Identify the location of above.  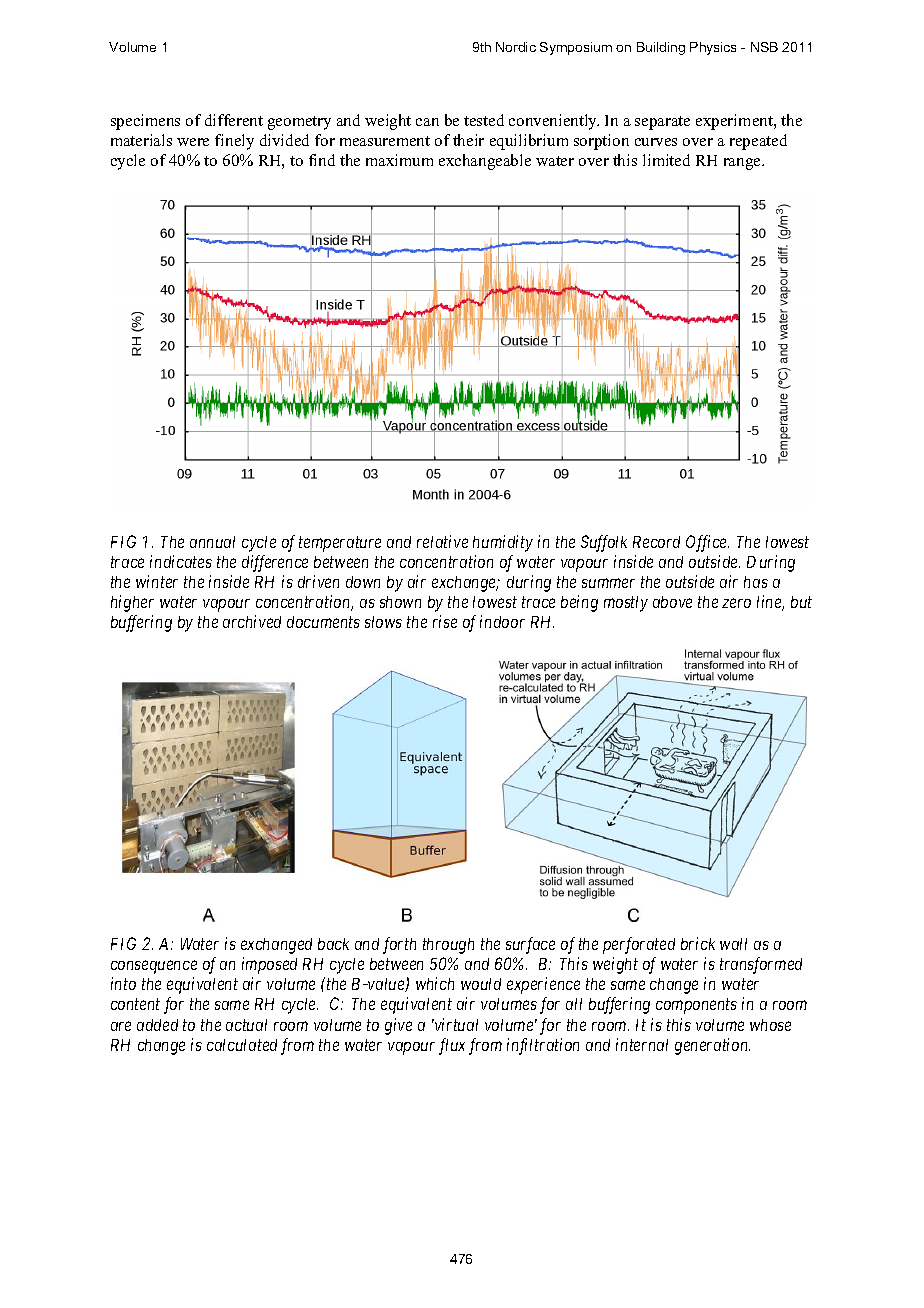
(672, 602).
